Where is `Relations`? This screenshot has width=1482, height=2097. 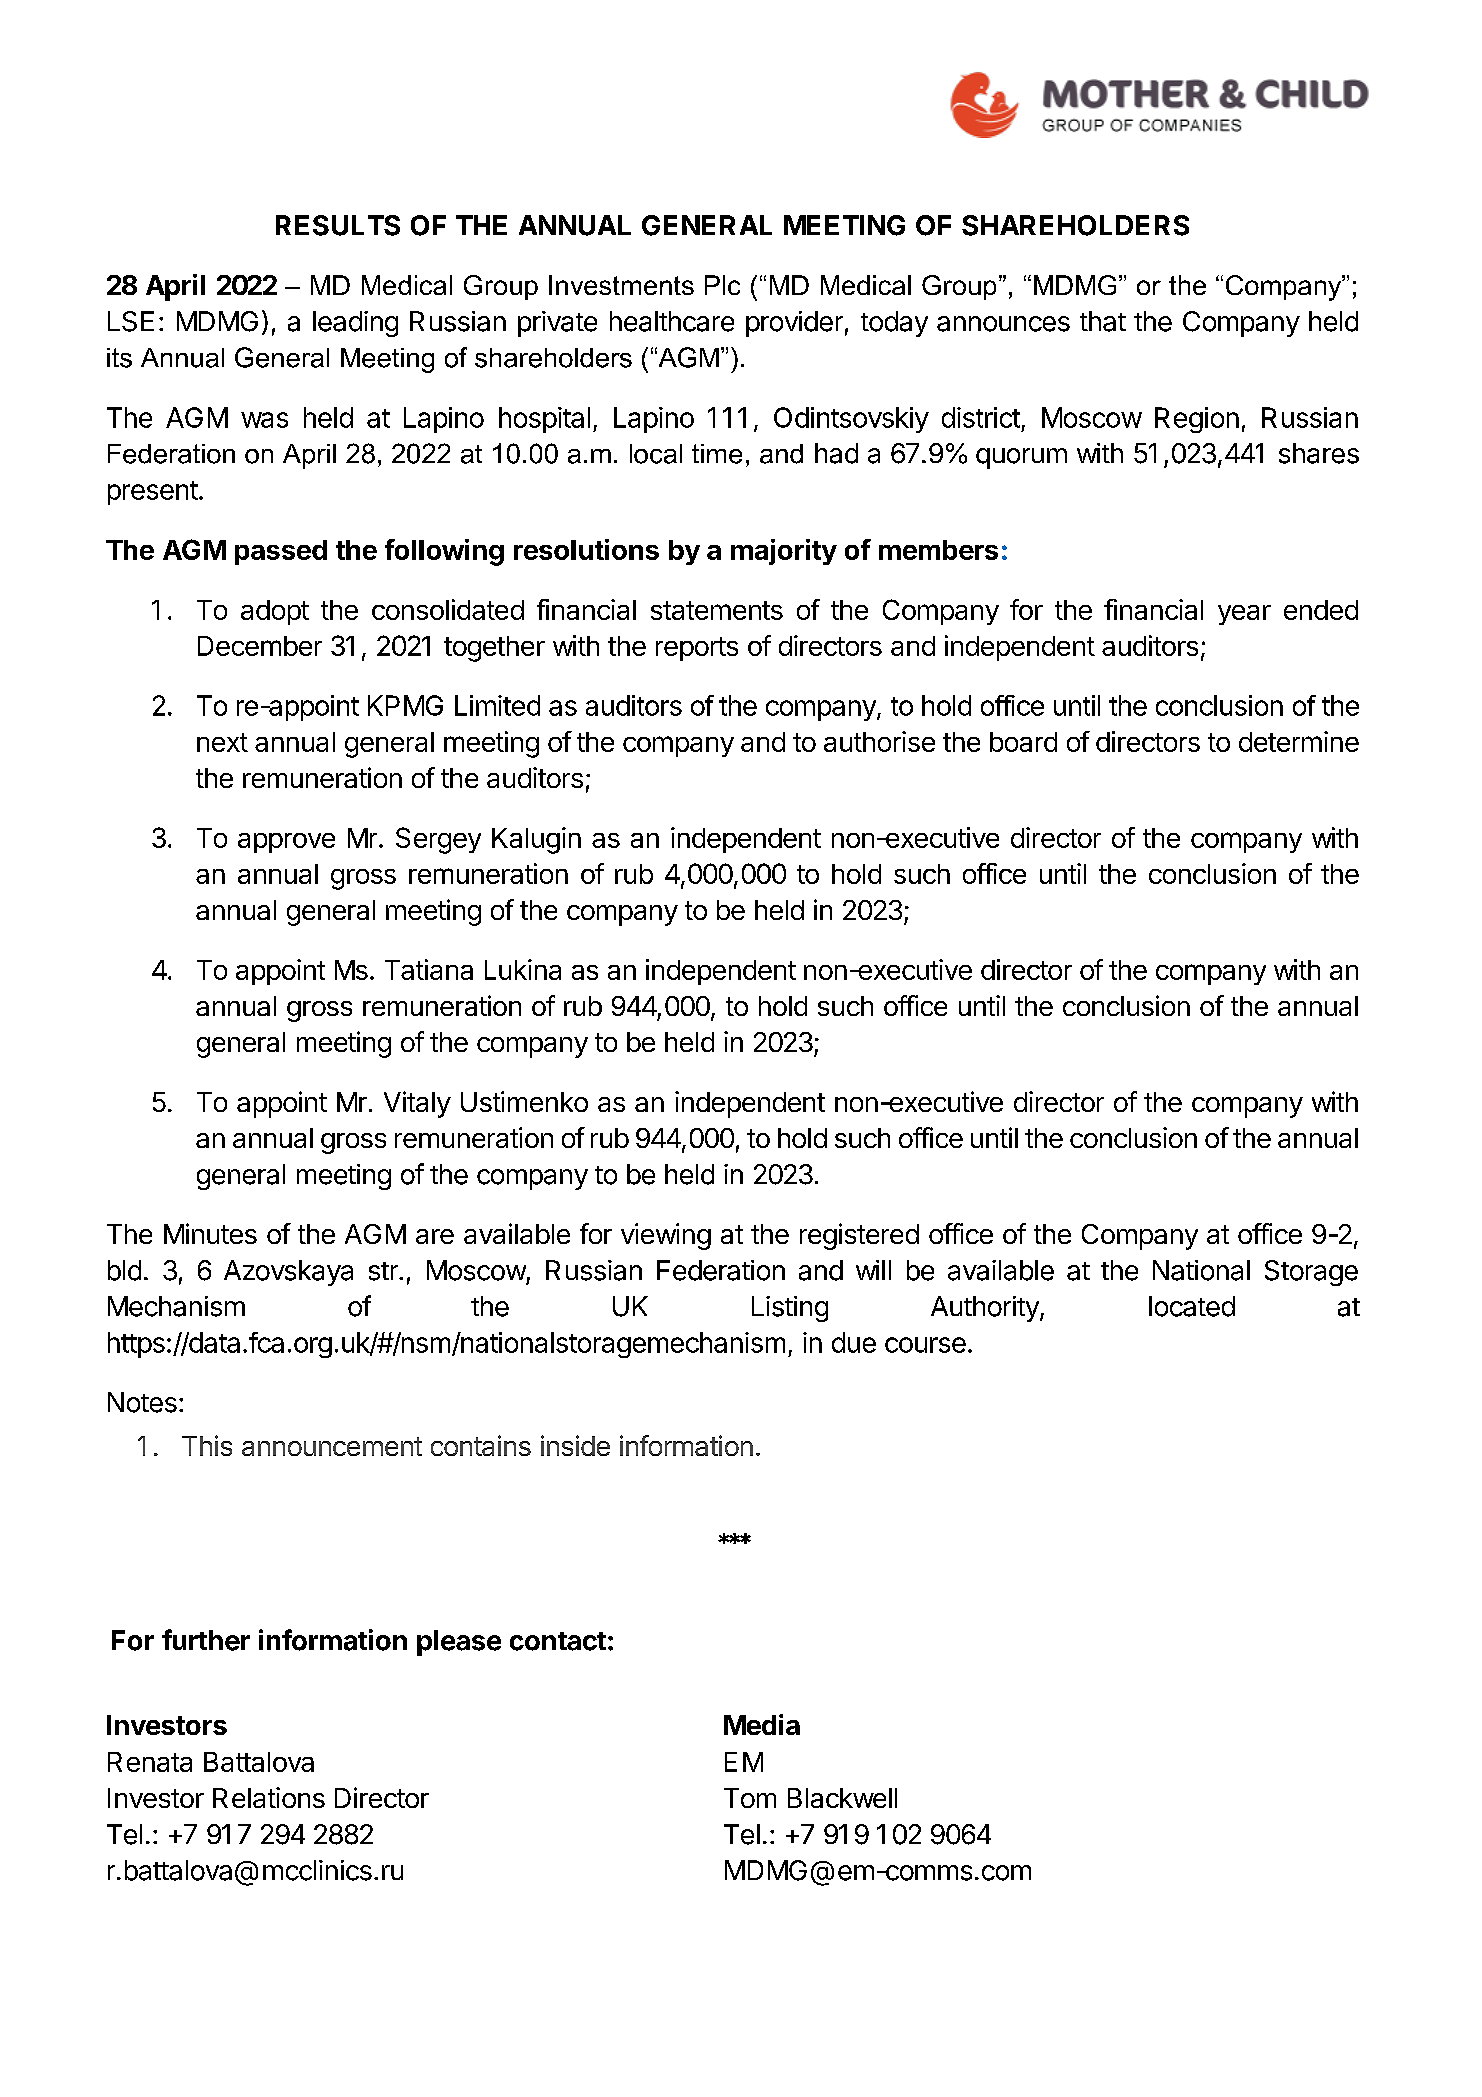
Relations is located at coordinates (269, 1797).
